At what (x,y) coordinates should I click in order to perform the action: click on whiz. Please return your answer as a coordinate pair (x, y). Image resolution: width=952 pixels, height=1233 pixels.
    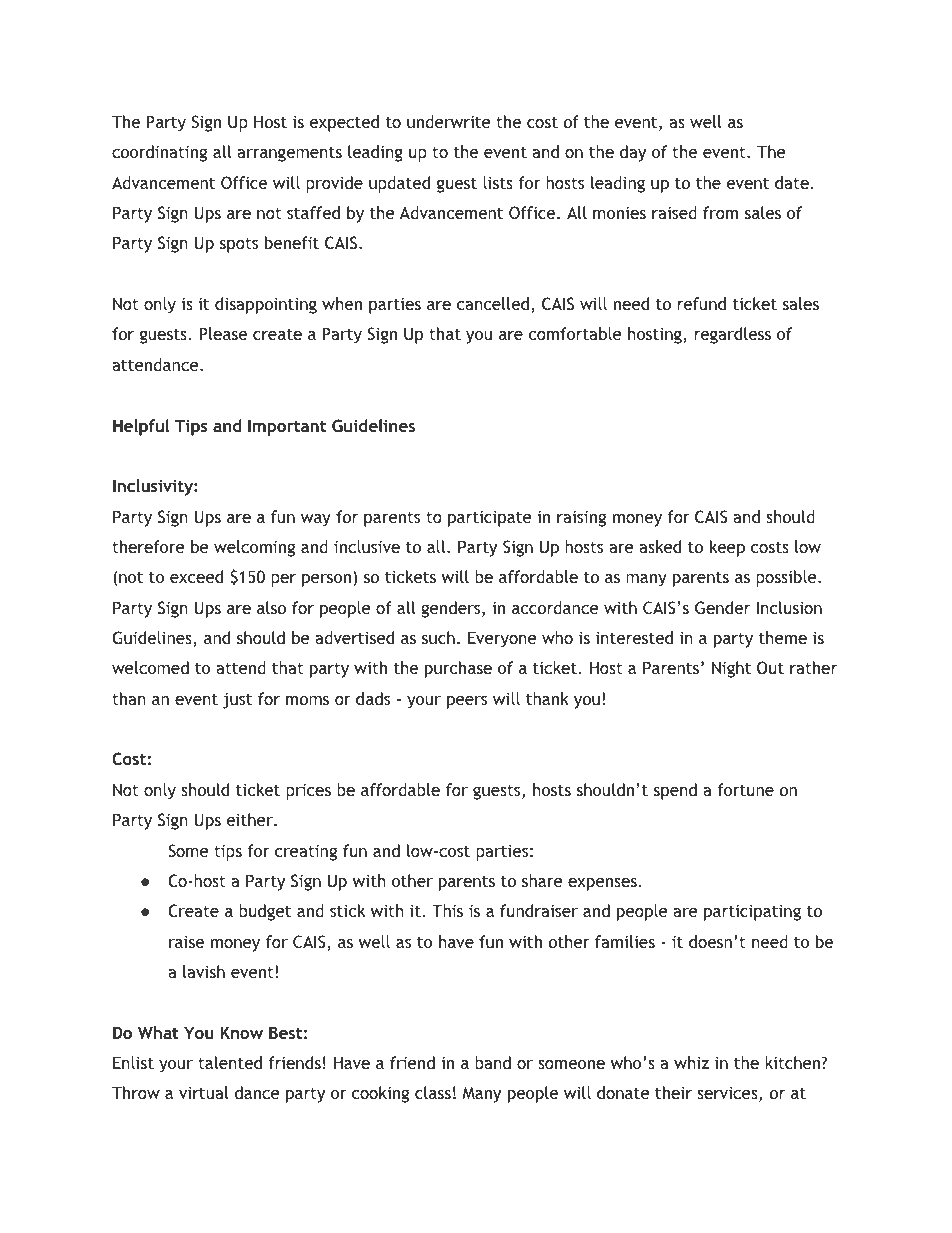
    Looking at the image, I should click on (691, 1062).
